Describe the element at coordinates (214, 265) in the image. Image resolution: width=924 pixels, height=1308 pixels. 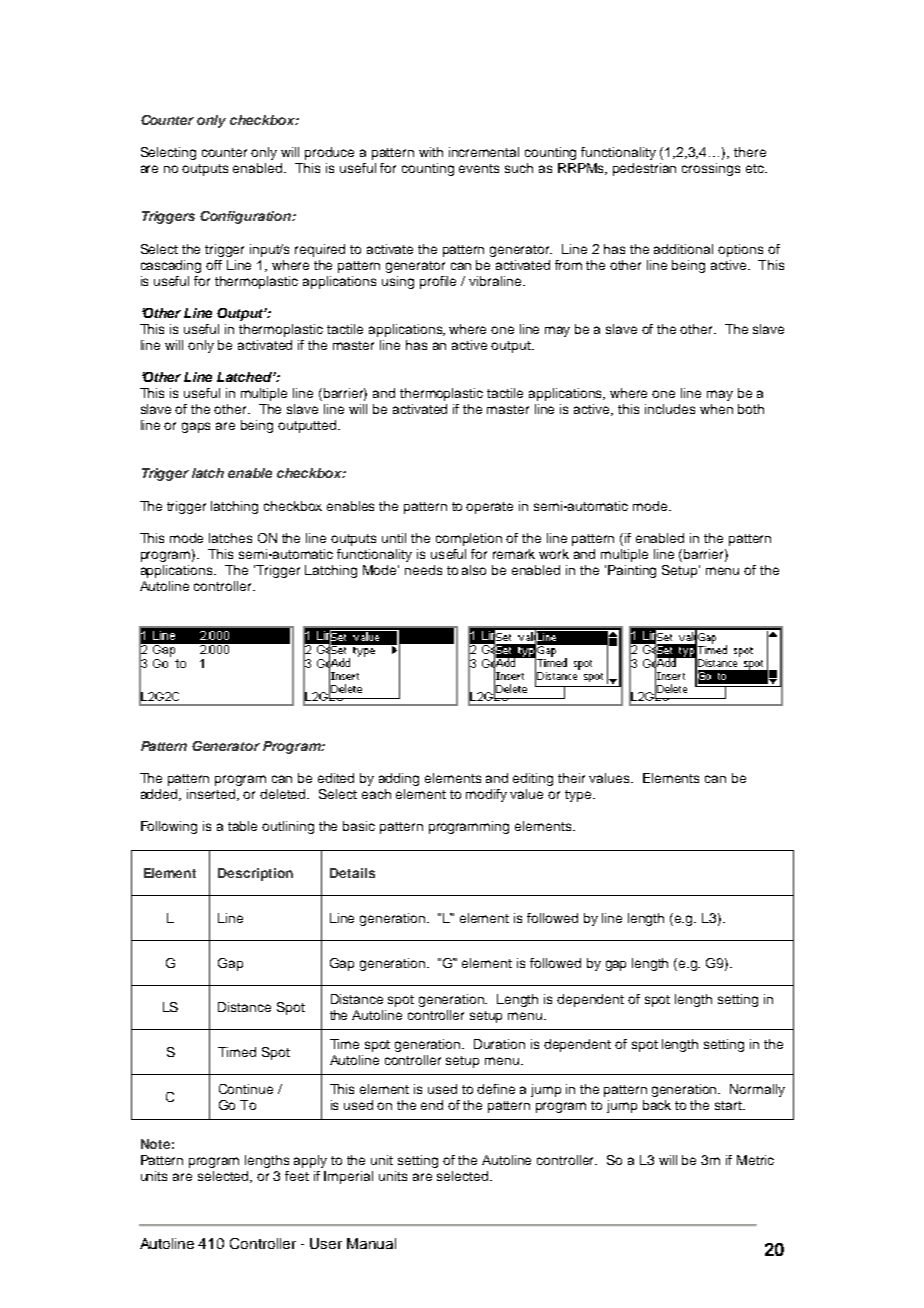
I see `off` at that location.
